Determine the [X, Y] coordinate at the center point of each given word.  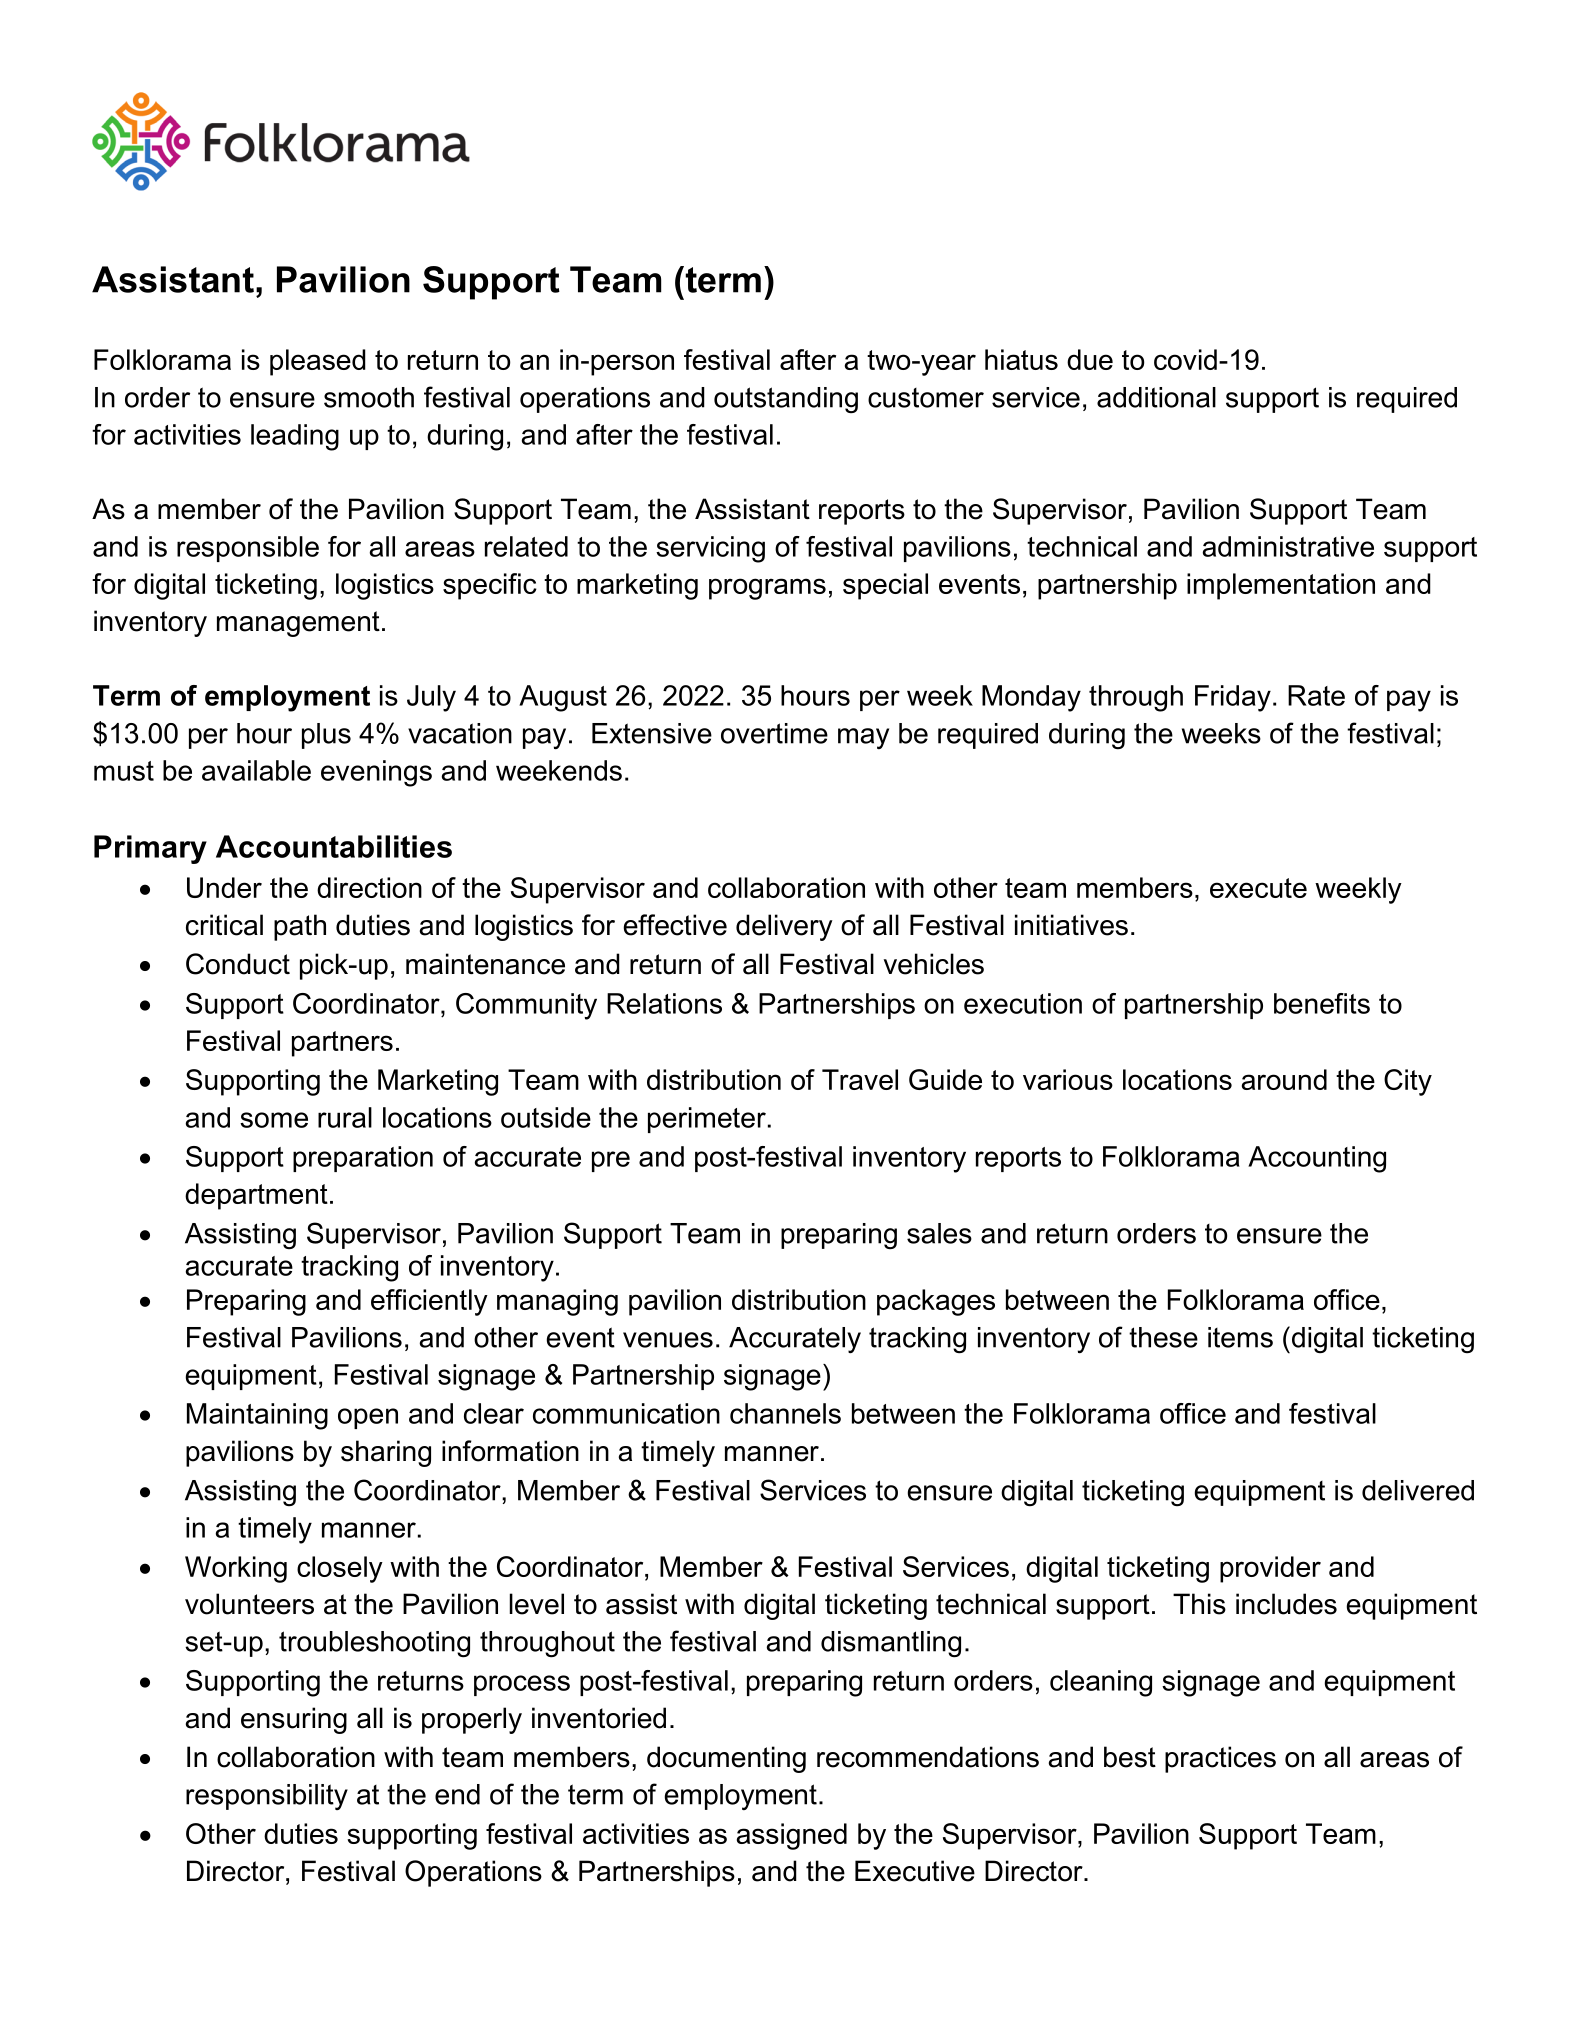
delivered [1418, 1490]
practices [1220, 1759]
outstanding [786, 400]
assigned [792, 1836]
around [1284, 1079]
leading [295, 437]
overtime [774, 733]
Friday [1233, 698]
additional [1156, 397]
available [256, 770]
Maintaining [257, 1416]
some [274, 1120]
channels [785, 1413]
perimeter [707, 1120]
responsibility [267, 1797]
